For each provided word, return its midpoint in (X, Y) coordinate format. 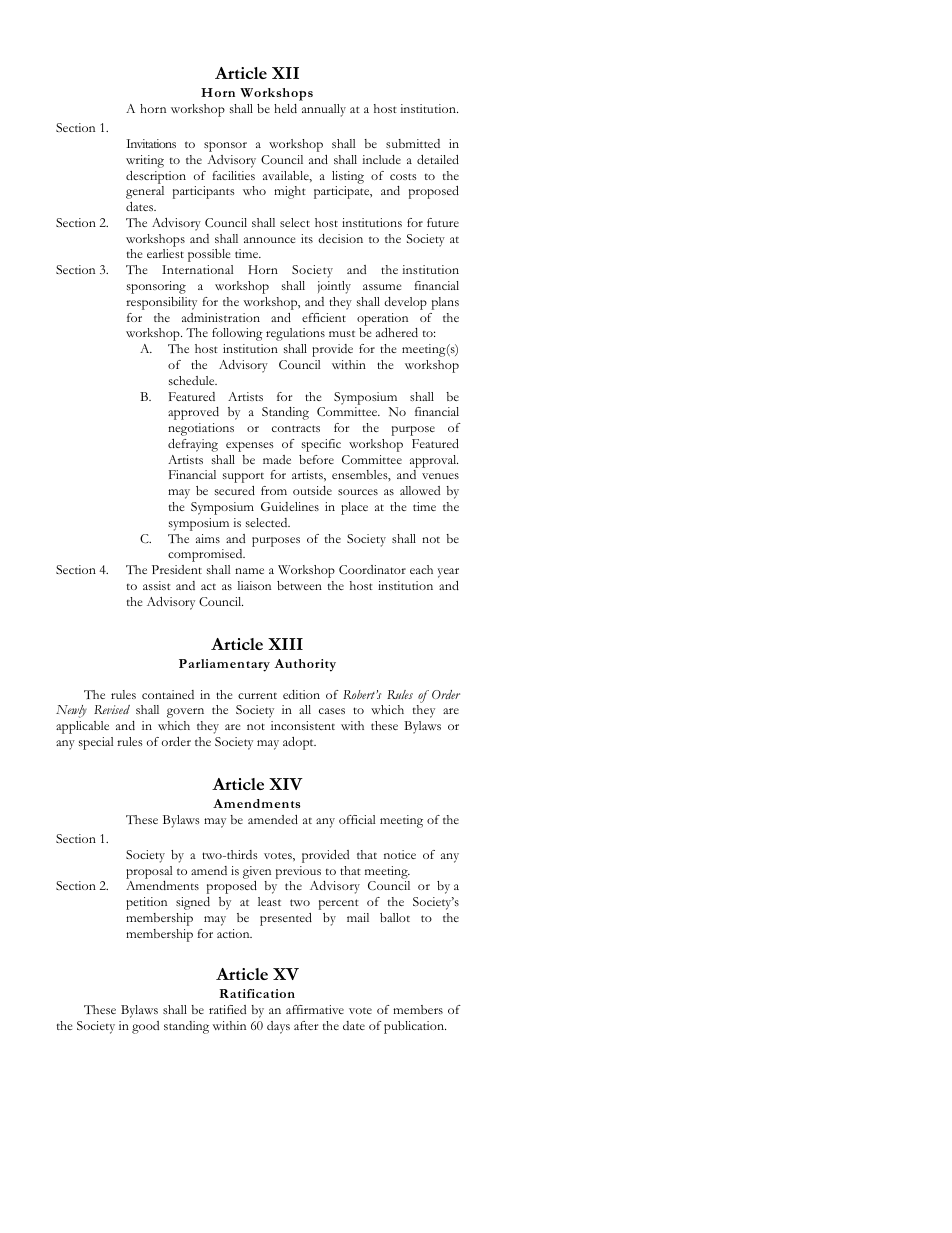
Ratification (257, 993)
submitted (413, 143)
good (145, 1027)
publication (415, 1027)
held (285, 108)
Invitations (151, 143)
